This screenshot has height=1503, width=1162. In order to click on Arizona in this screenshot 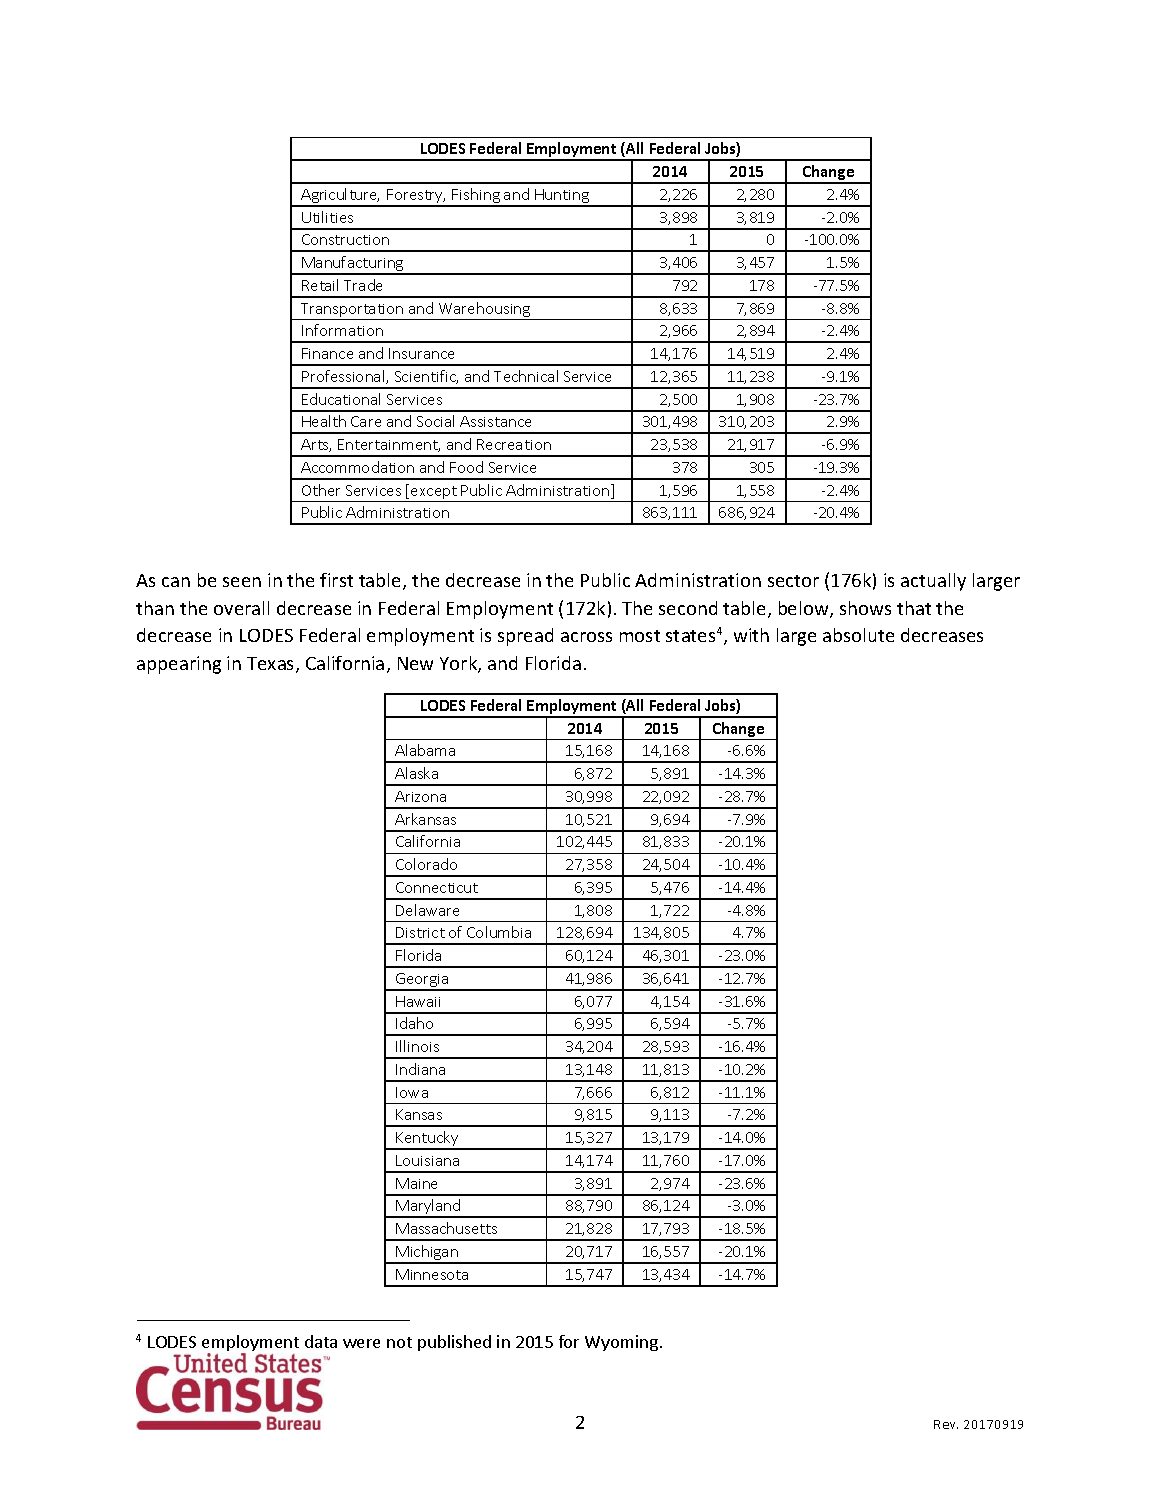, I will do `click(420, 796)`.
